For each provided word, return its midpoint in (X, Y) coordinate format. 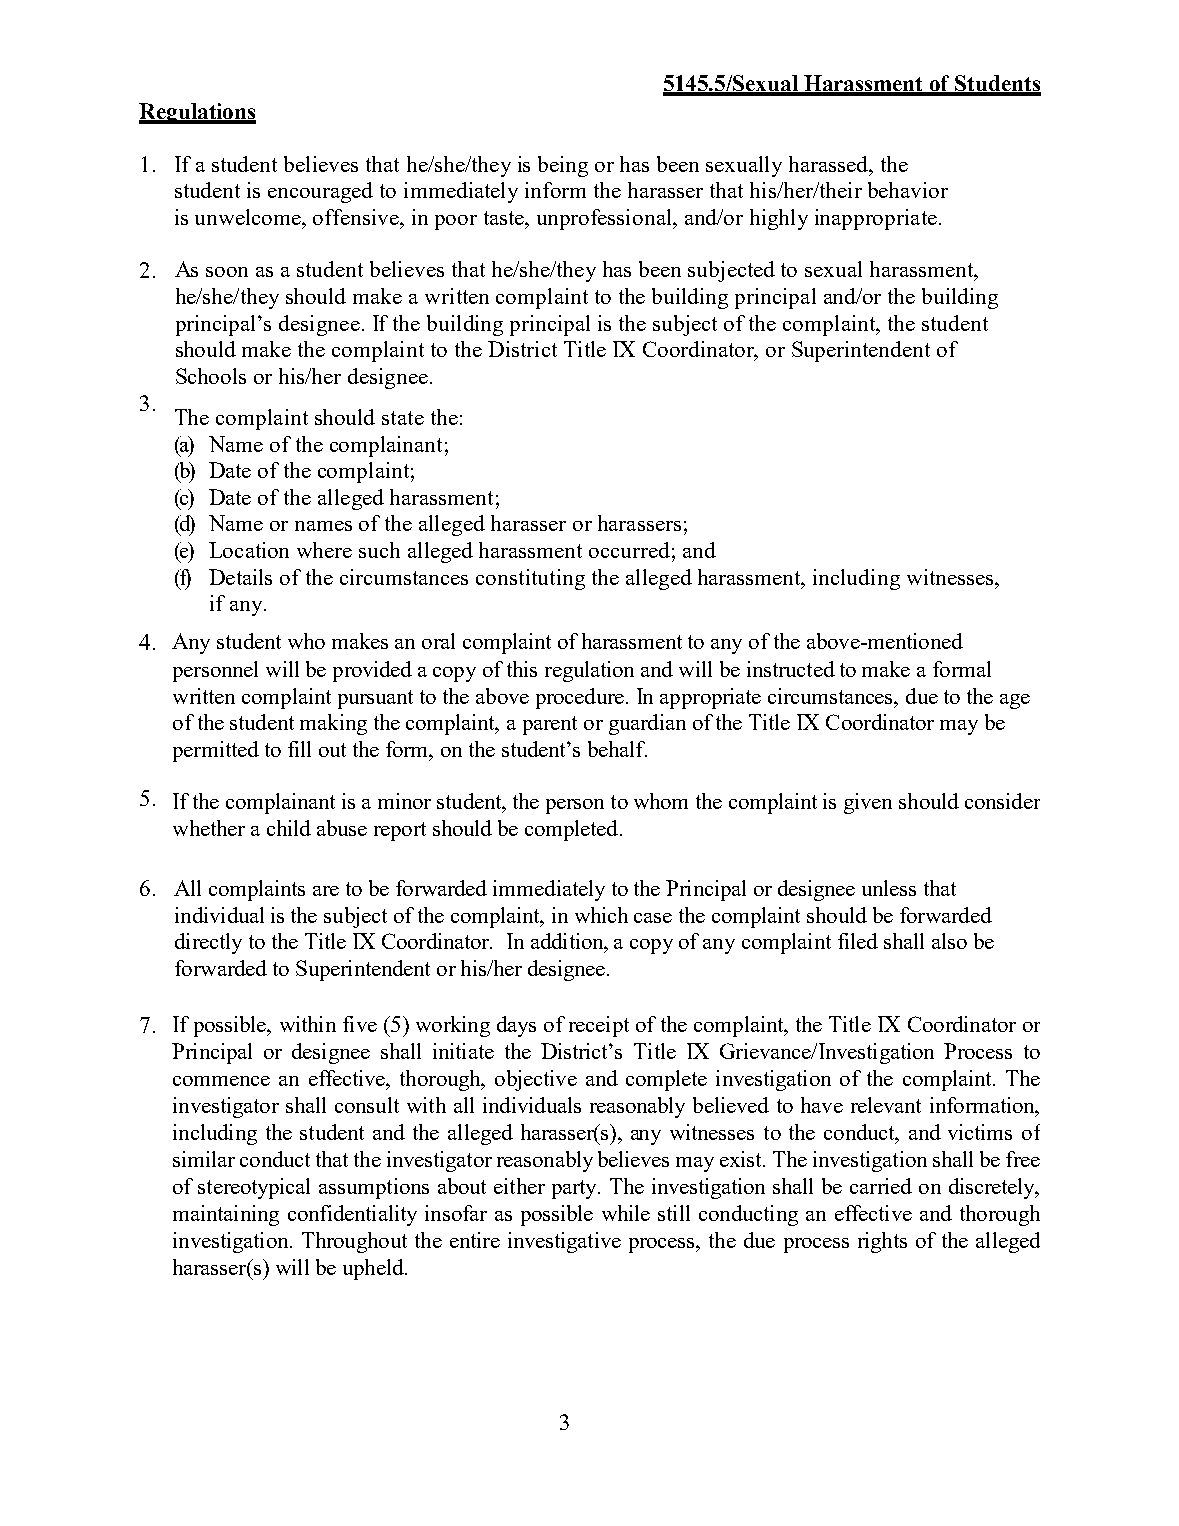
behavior (908, 190)
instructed (791, 669)
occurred (629, 550)
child (289, 828)
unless (889, 888)
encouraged (320, 192)
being (563, 166)
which (601, 915)
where (324, 550)
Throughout (354, 1242)
